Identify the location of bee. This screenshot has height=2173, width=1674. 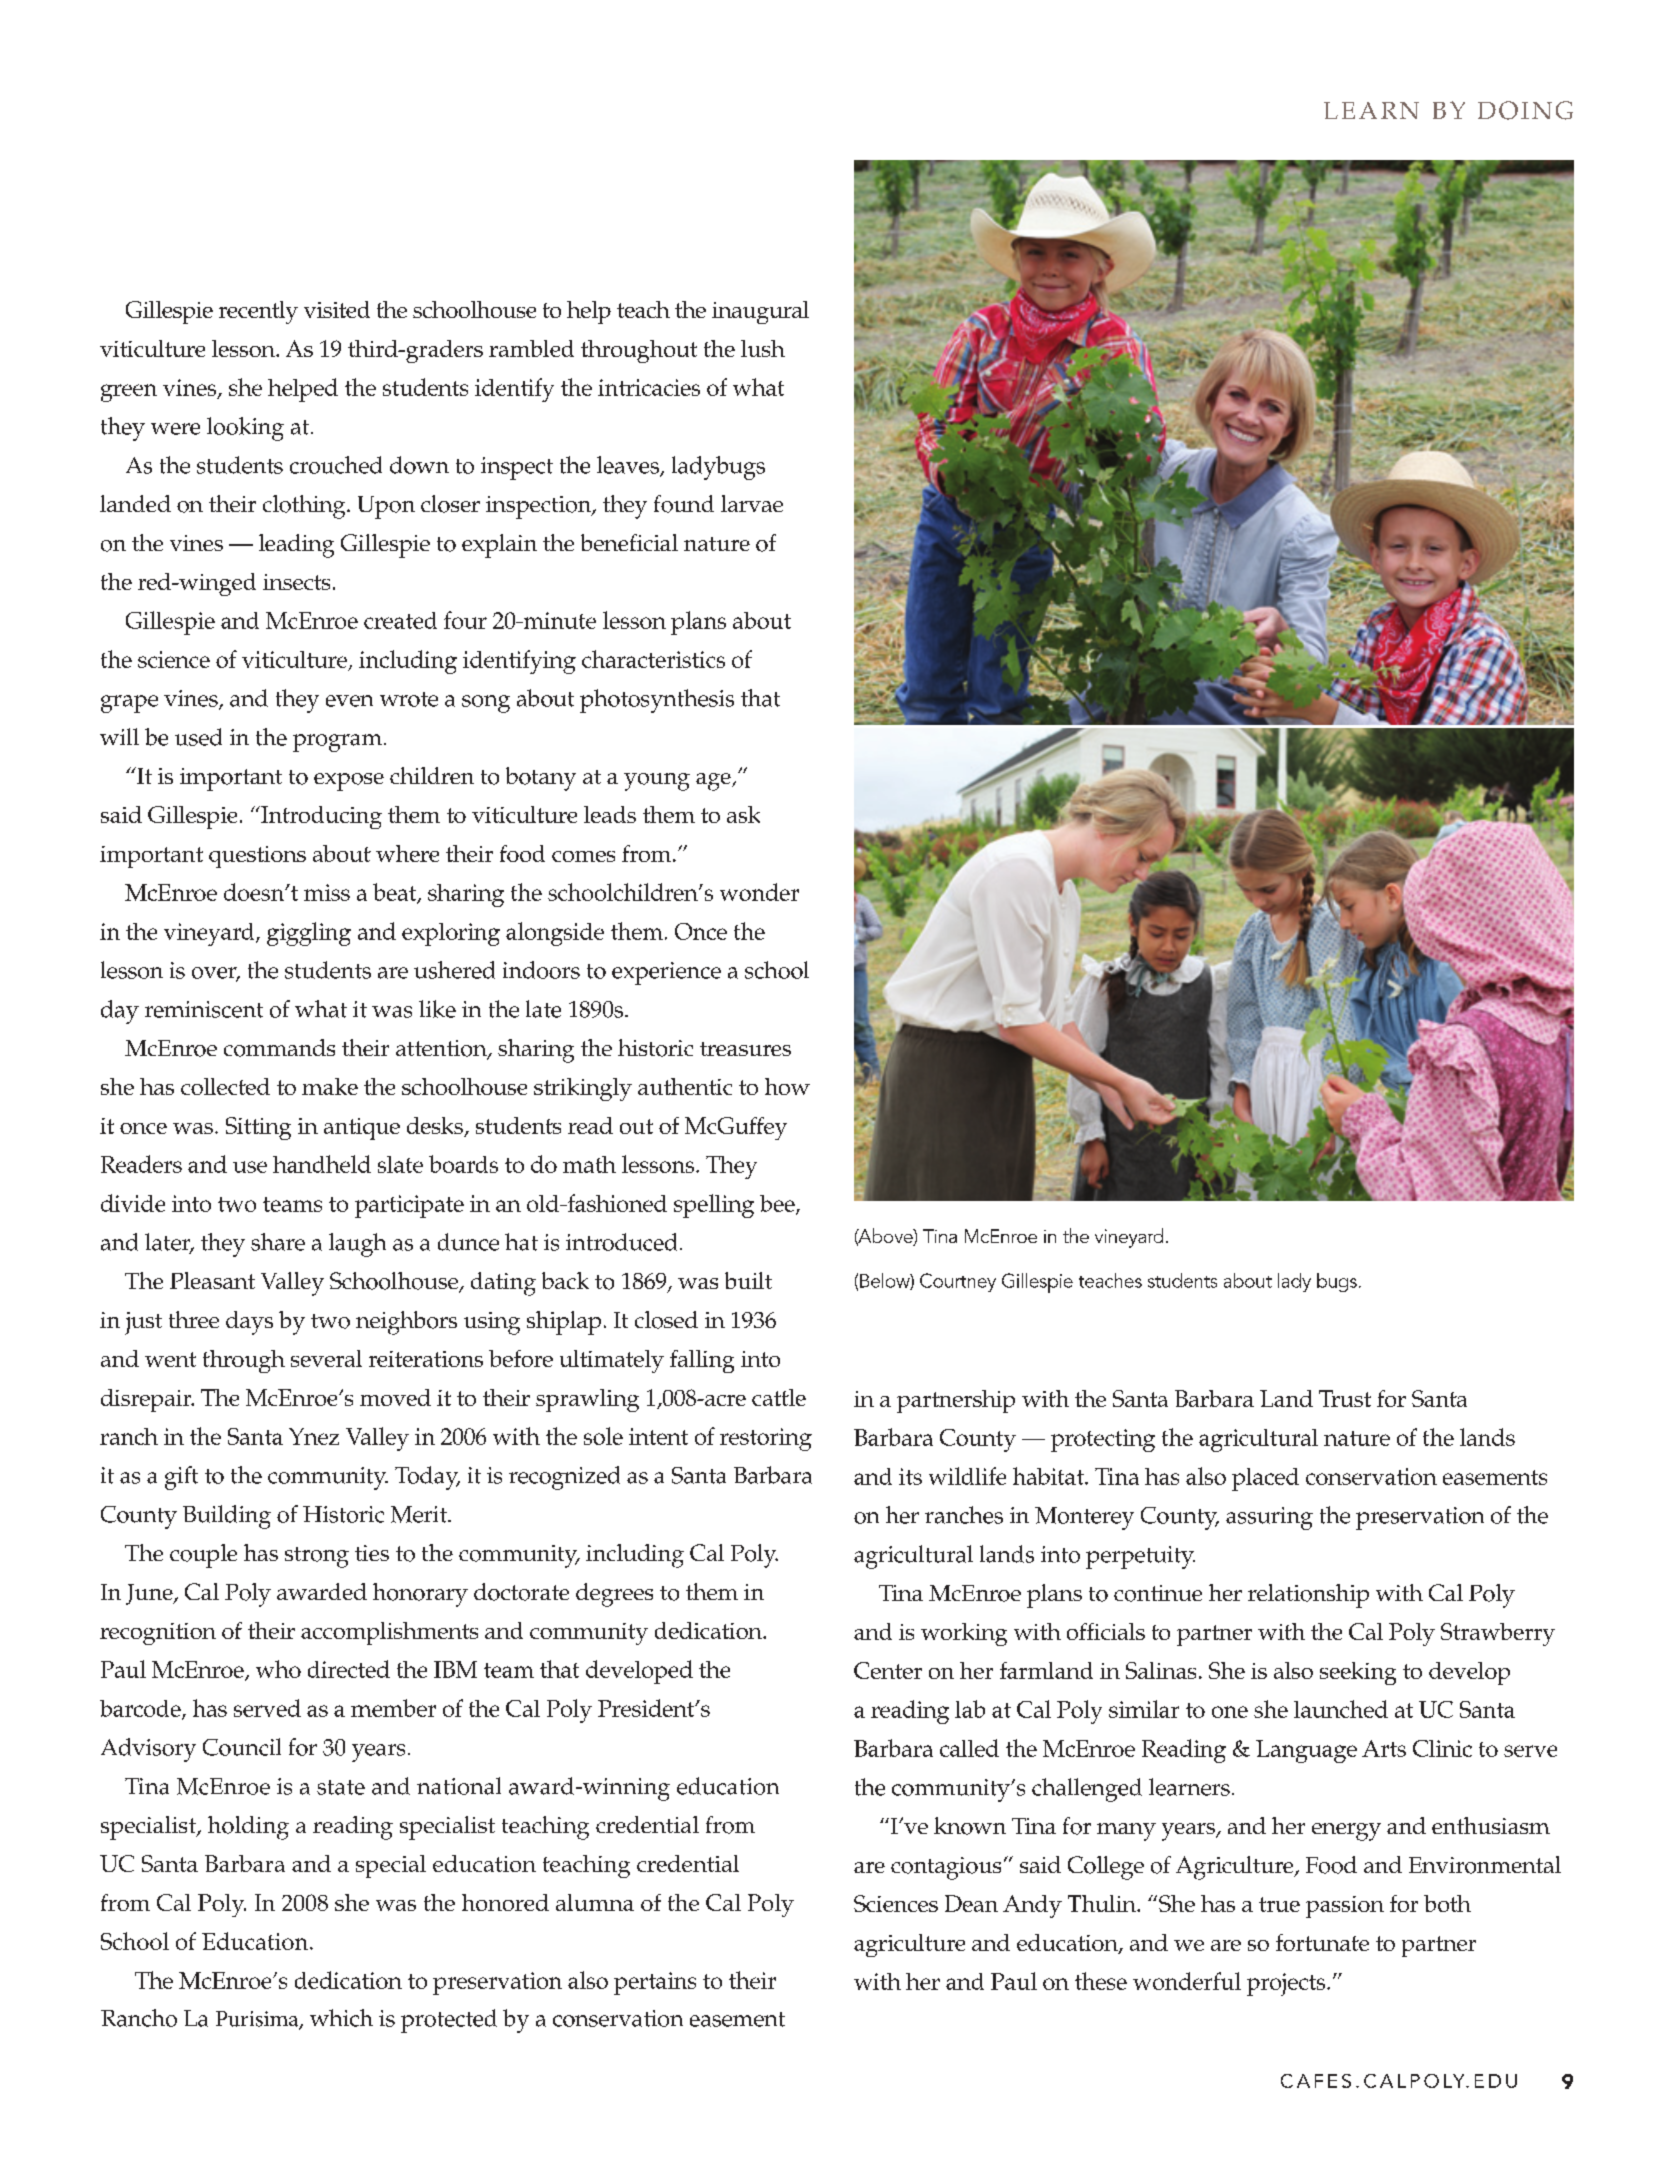
(778, 1204).
